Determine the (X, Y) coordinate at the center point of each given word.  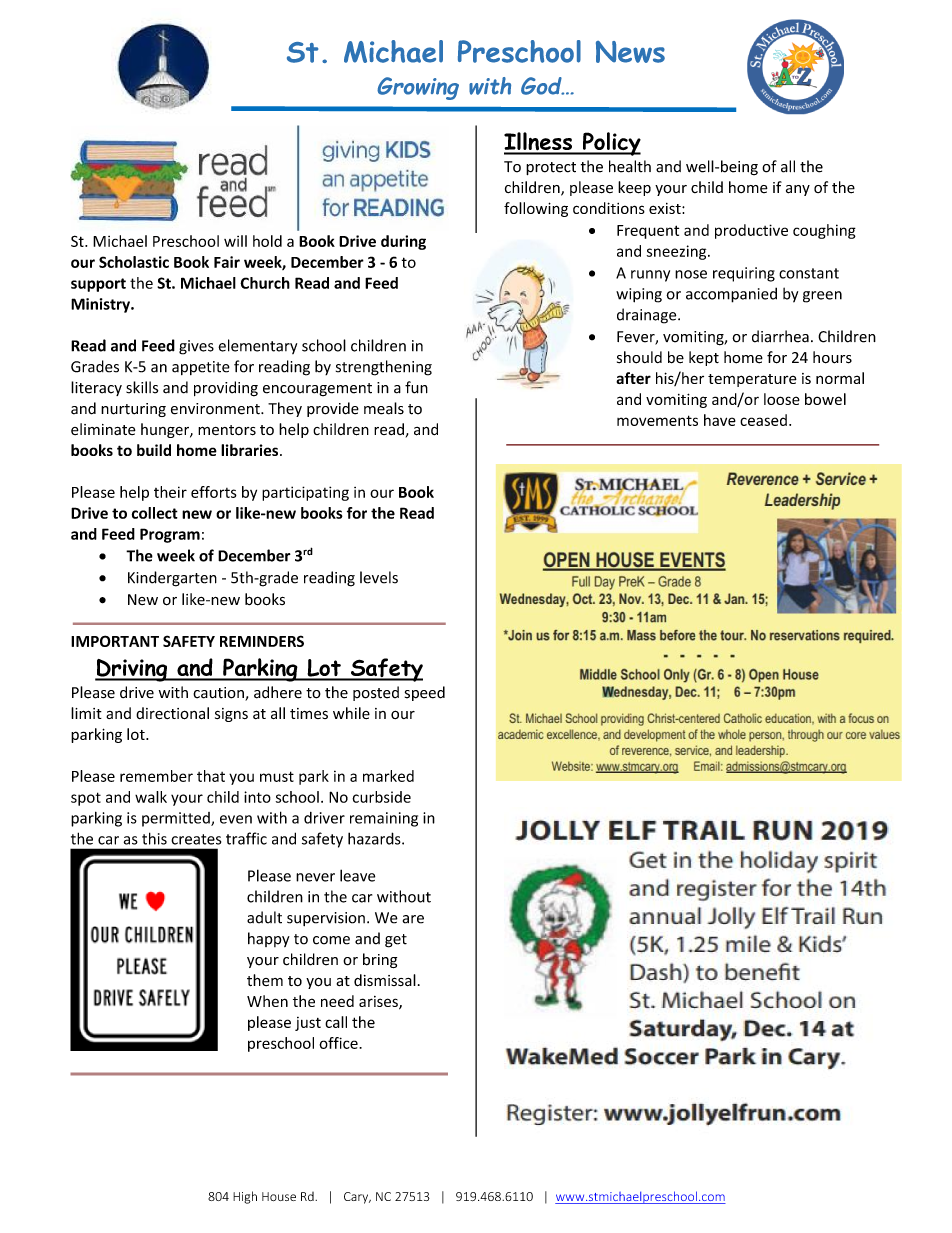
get (396, 941)
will (235, 241)
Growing (418, 88)
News (630, 52)
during (403, 242)
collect (155, 513)
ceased (763, 420)
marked (388, 776)
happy (269, 939)
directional (172, 713)
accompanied (731, 295)
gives (196, 347)
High (245, 1197)
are (413, 919)
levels (379, 577)
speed (425, 693)
